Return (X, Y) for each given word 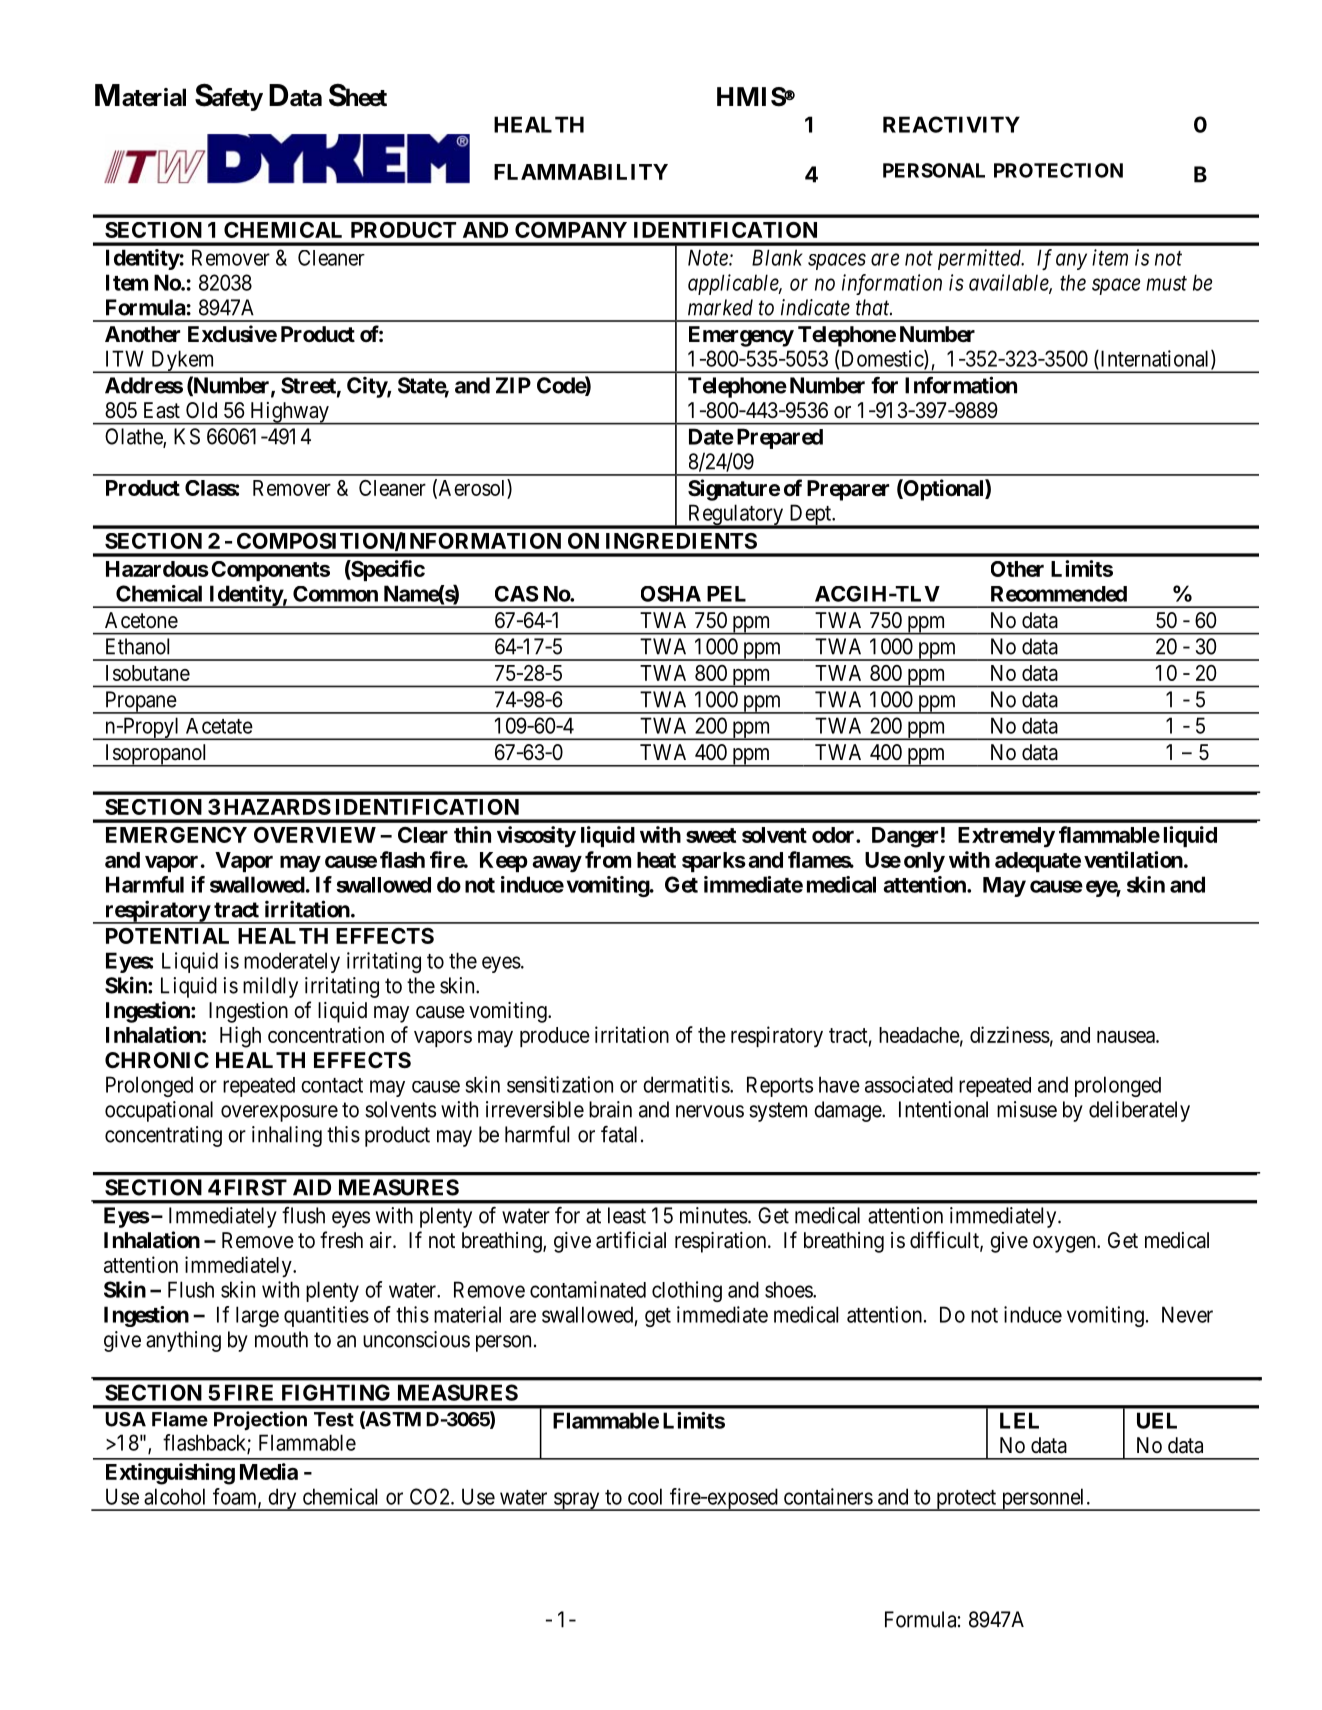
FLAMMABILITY (581, 172)
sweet (711, 835)
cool (645, 1496)
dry (282, 1499)
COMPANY (571, 230)
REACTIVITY (951, 124)
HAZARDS (277, 807)
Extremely (1006, 837)
